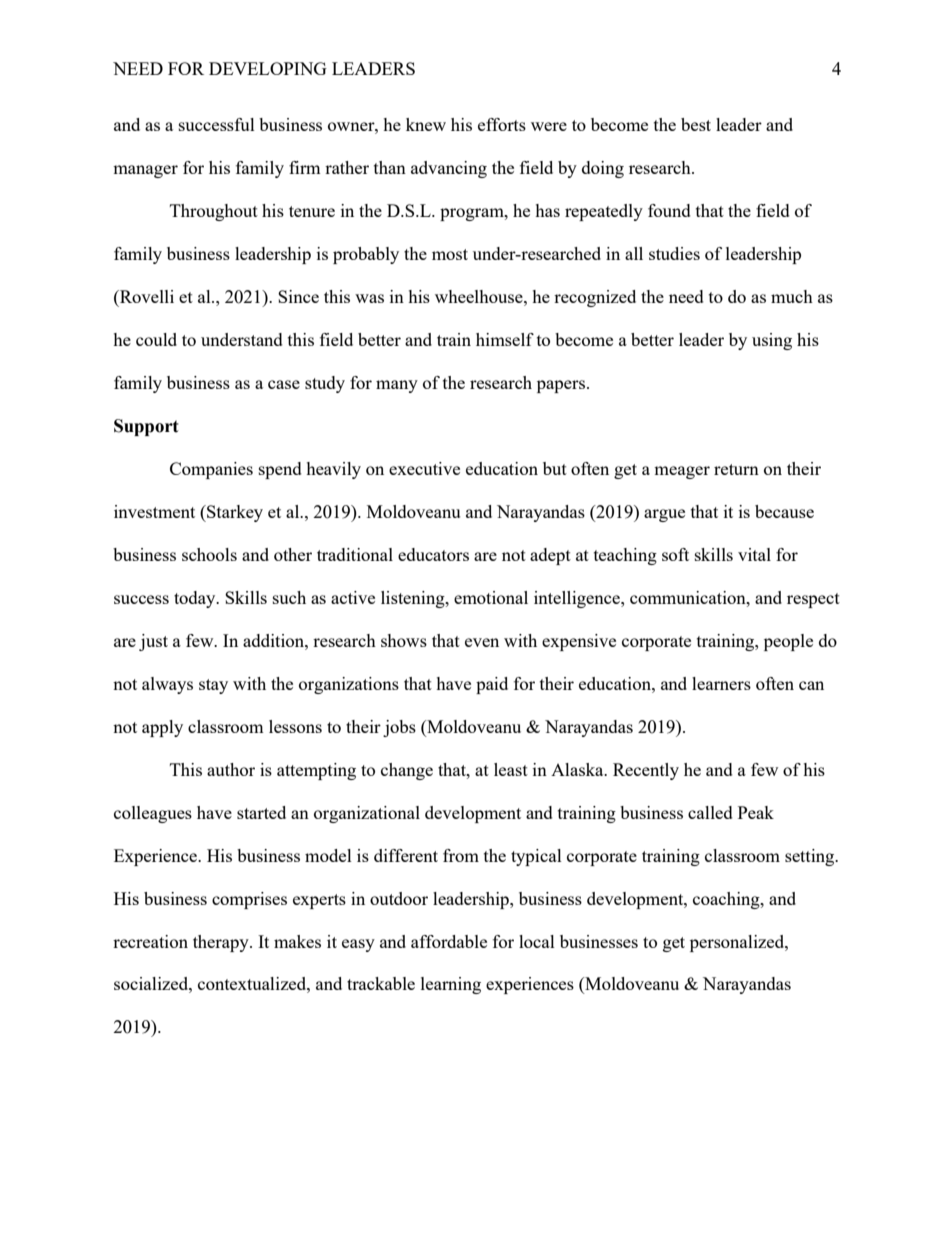 This screenshot has height=1233, width=952. I want to click on DEVELOPING, so click(268, 68).
